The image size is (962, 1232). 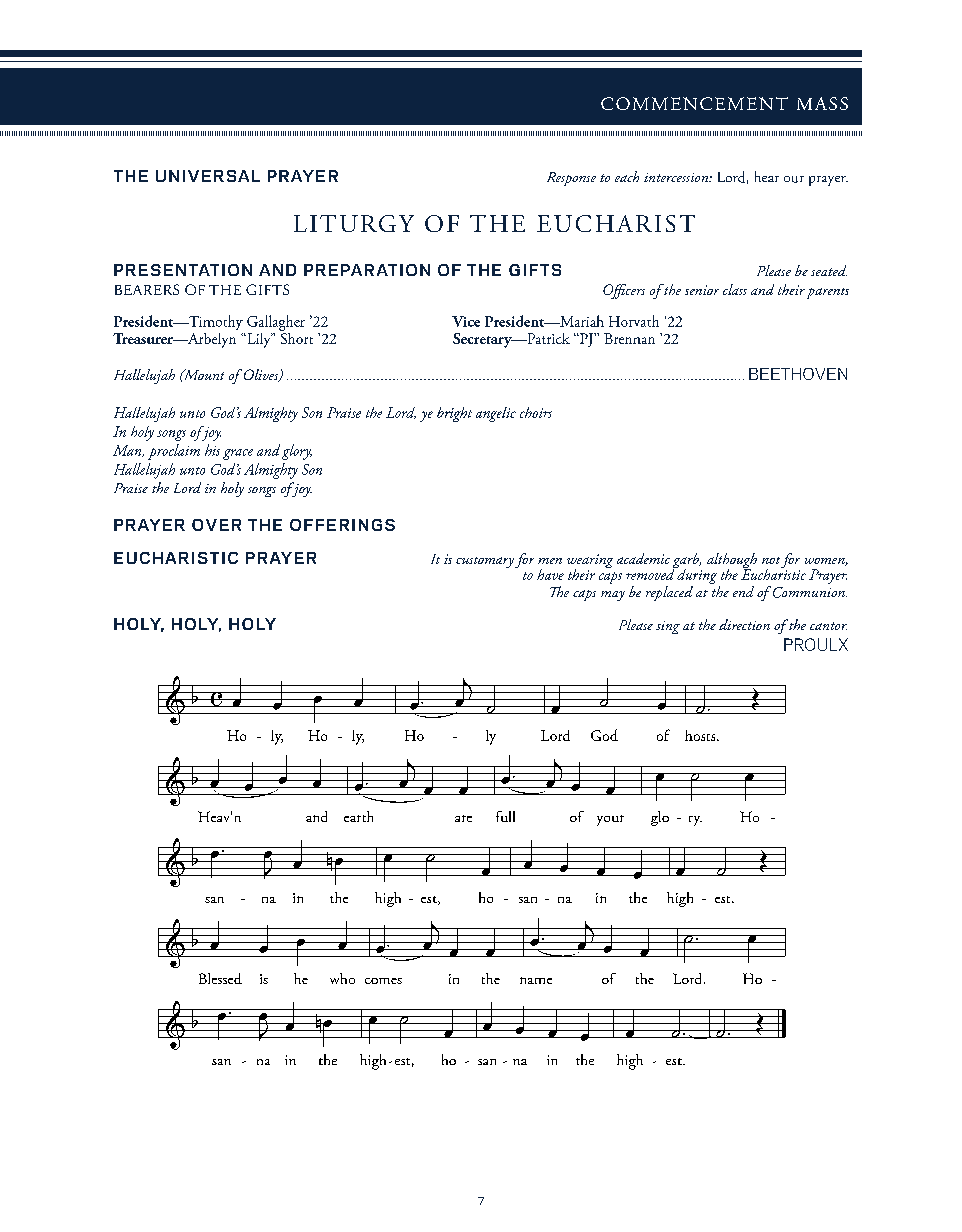 What do you see at coordinates (220, 978) in the document?
I see `Blessed` at bounding box center [220, 978].
